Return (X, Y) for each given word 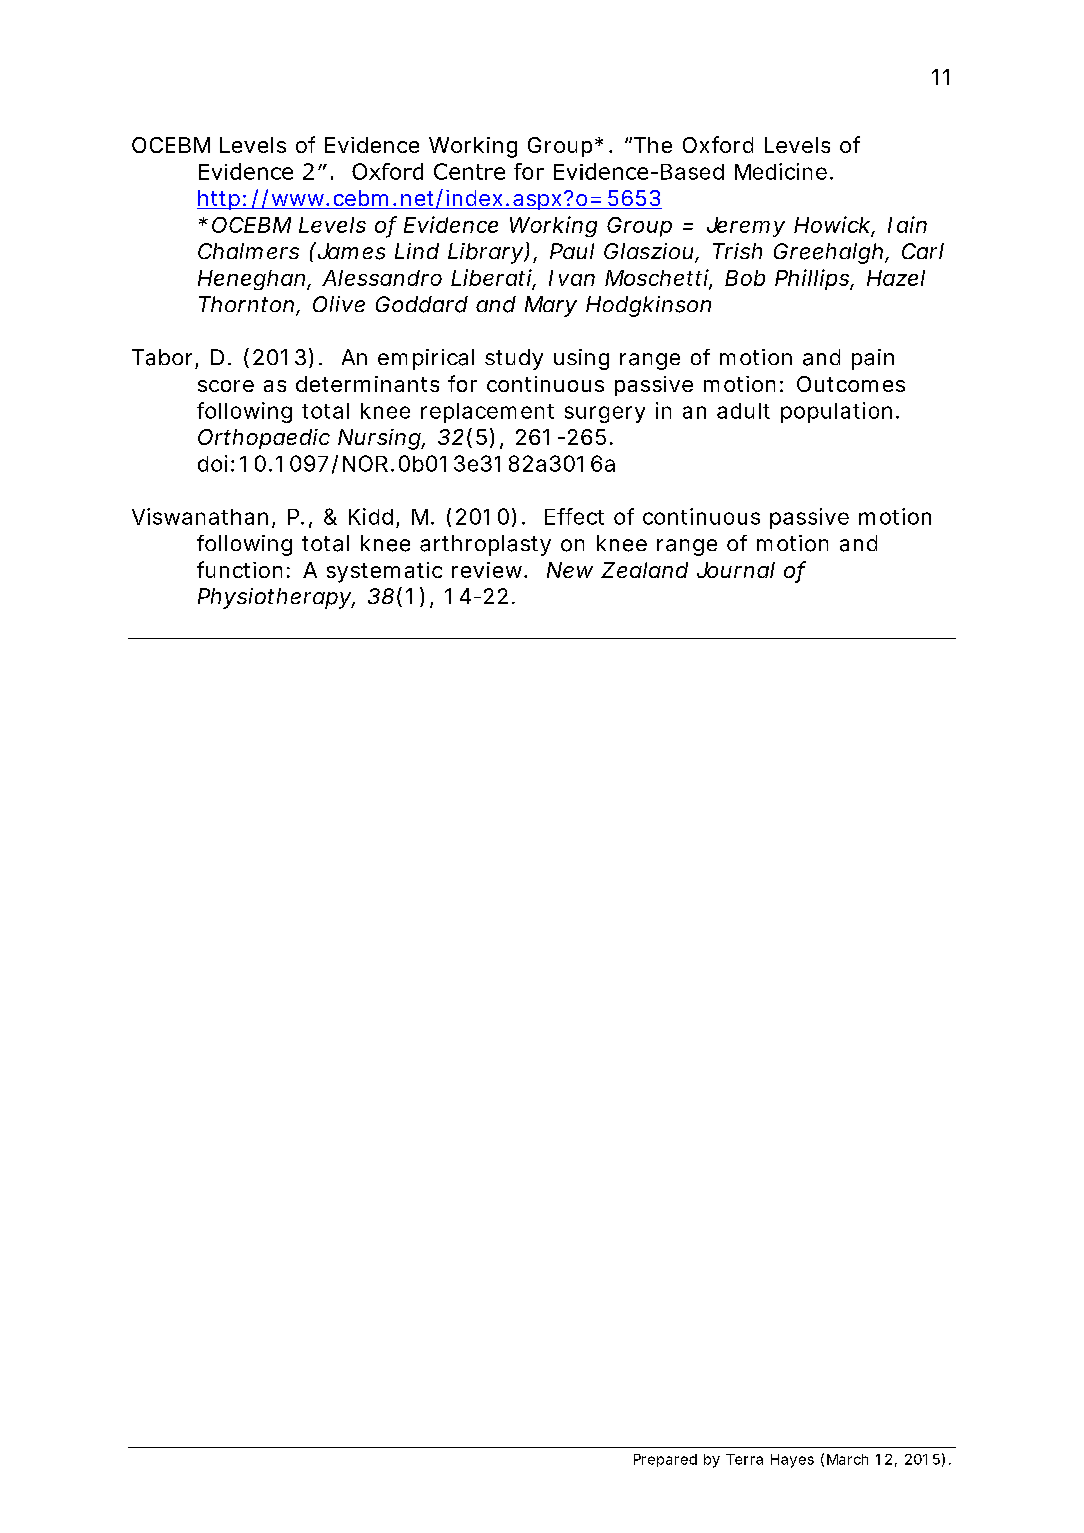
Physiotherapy (275, 598)
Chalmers (248, 251)
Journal (736, 570)
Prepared (665, 1460)
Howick (832, 224)
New (570, 570)
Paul (572, 251)
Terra (744, 1459)
